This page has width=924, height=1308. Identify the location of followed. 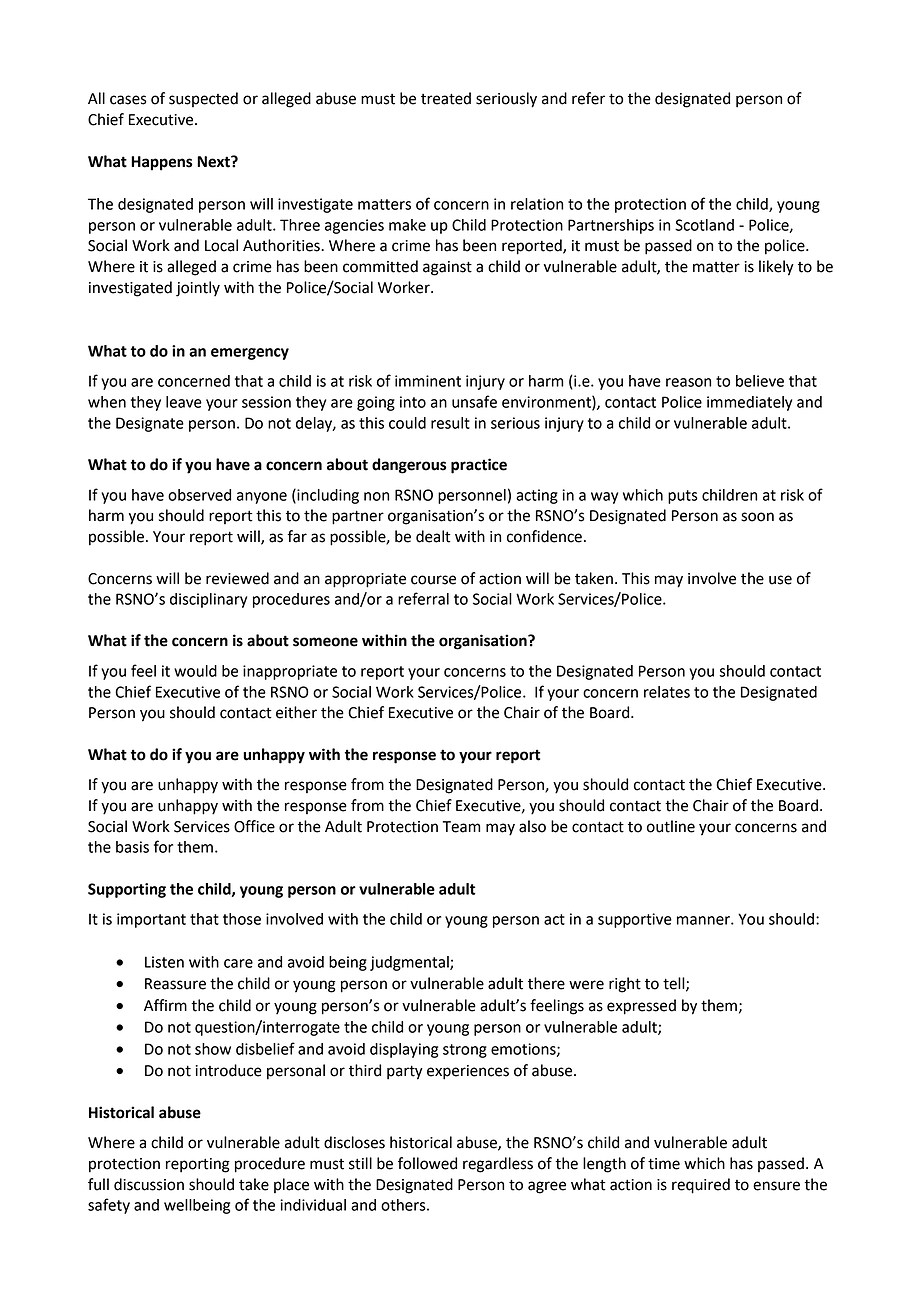
(427, 1163).
